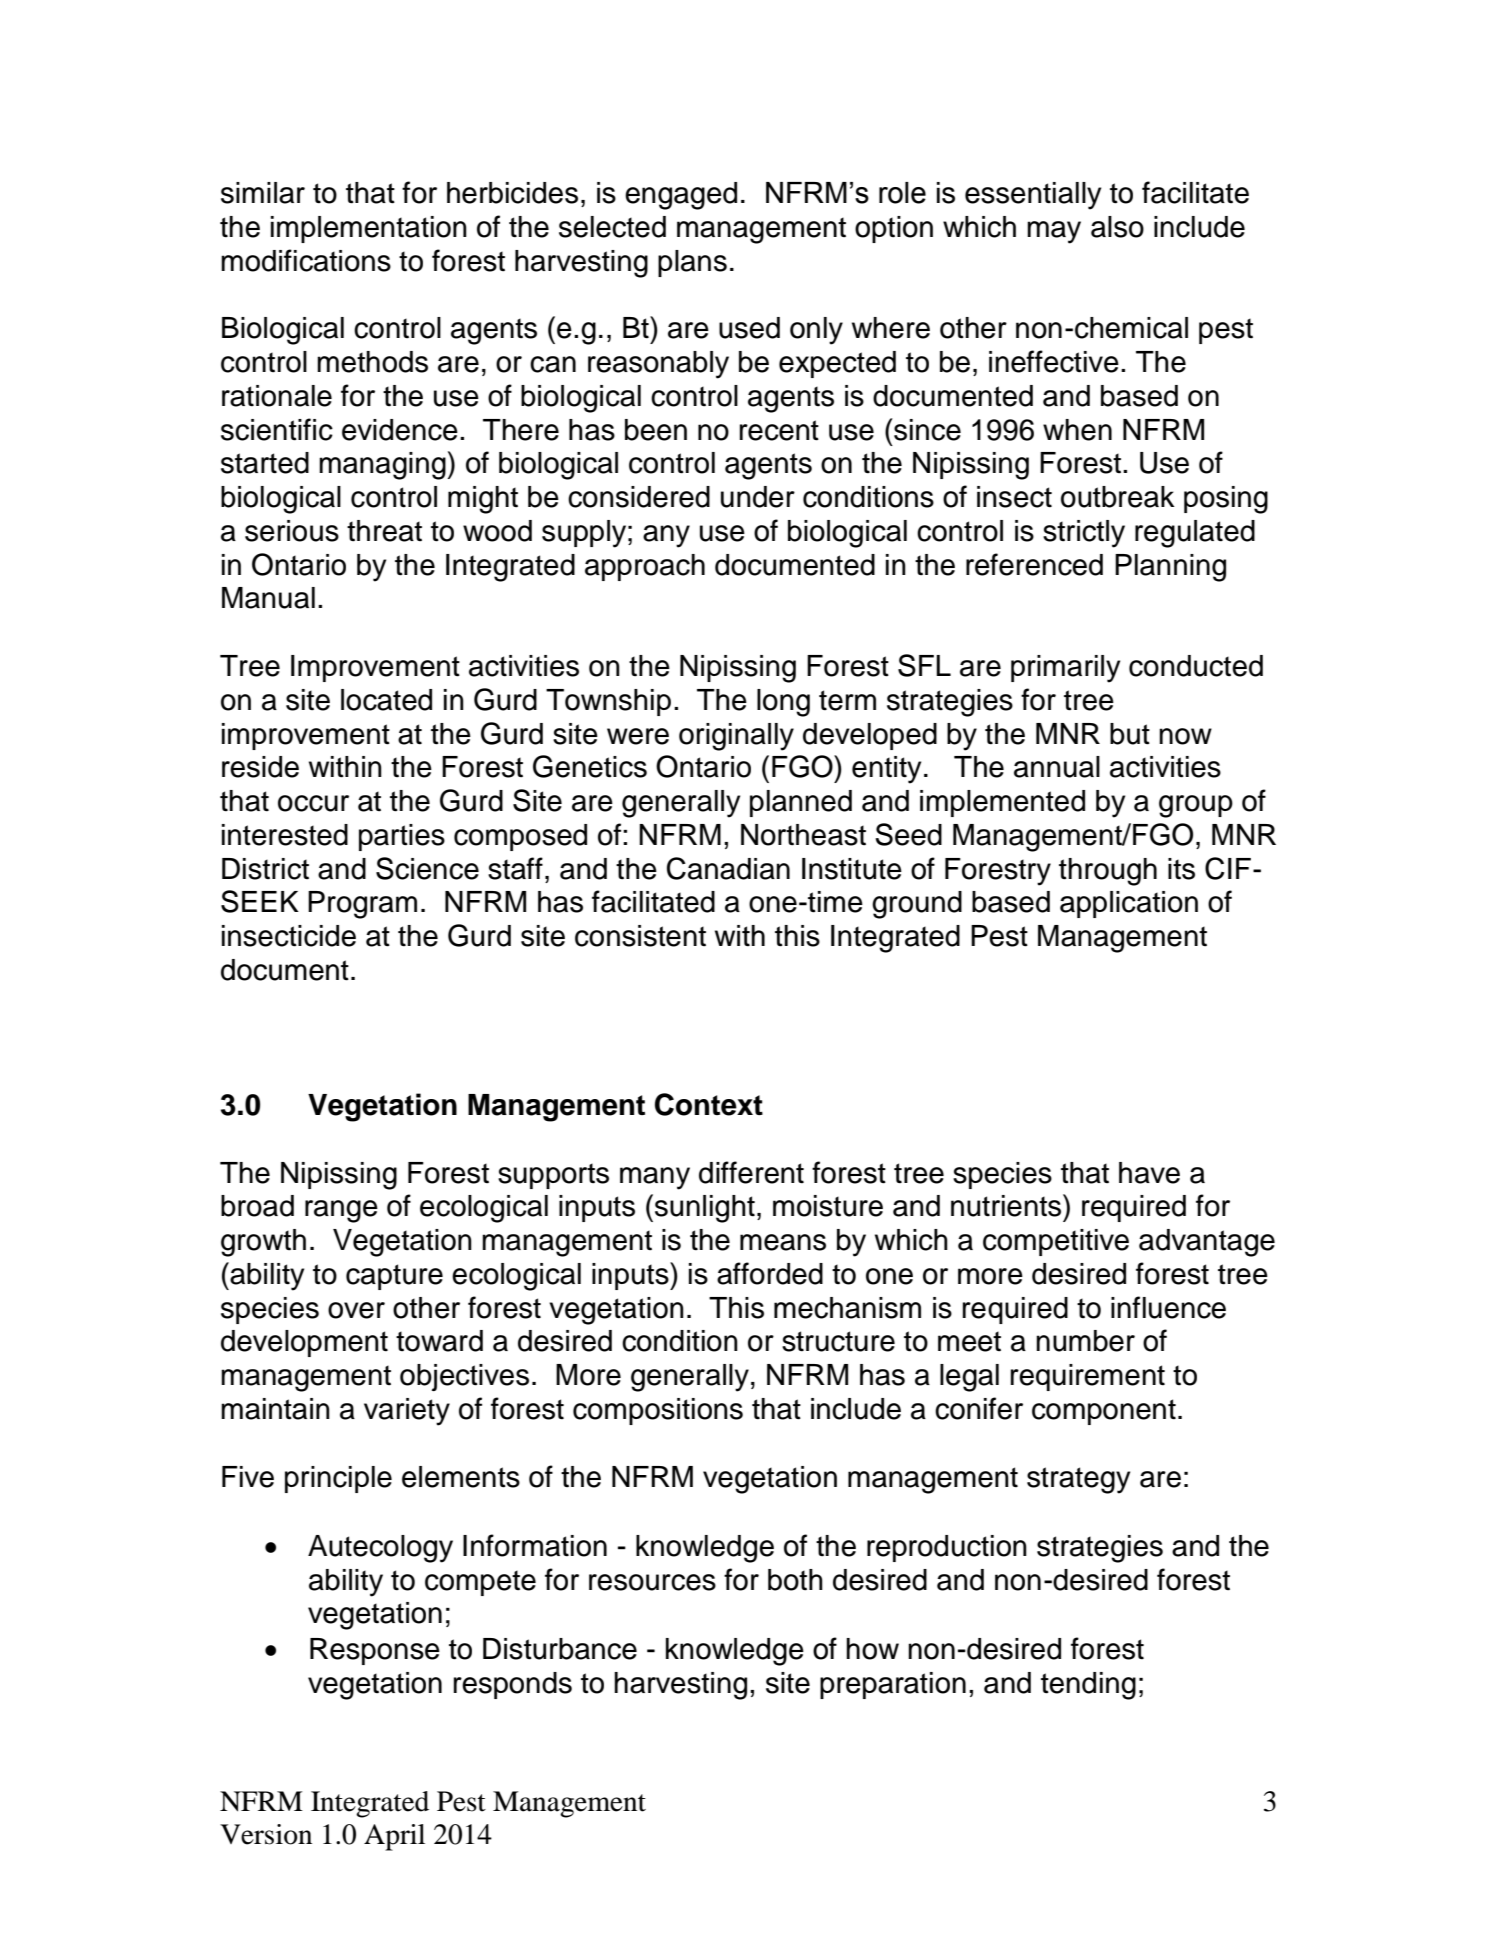 This screenshot has width=1498, height=1938. What do you see at coordinates (369, 229) in the screenshot?
I see `implementation` at bounding box center [369, 229].
